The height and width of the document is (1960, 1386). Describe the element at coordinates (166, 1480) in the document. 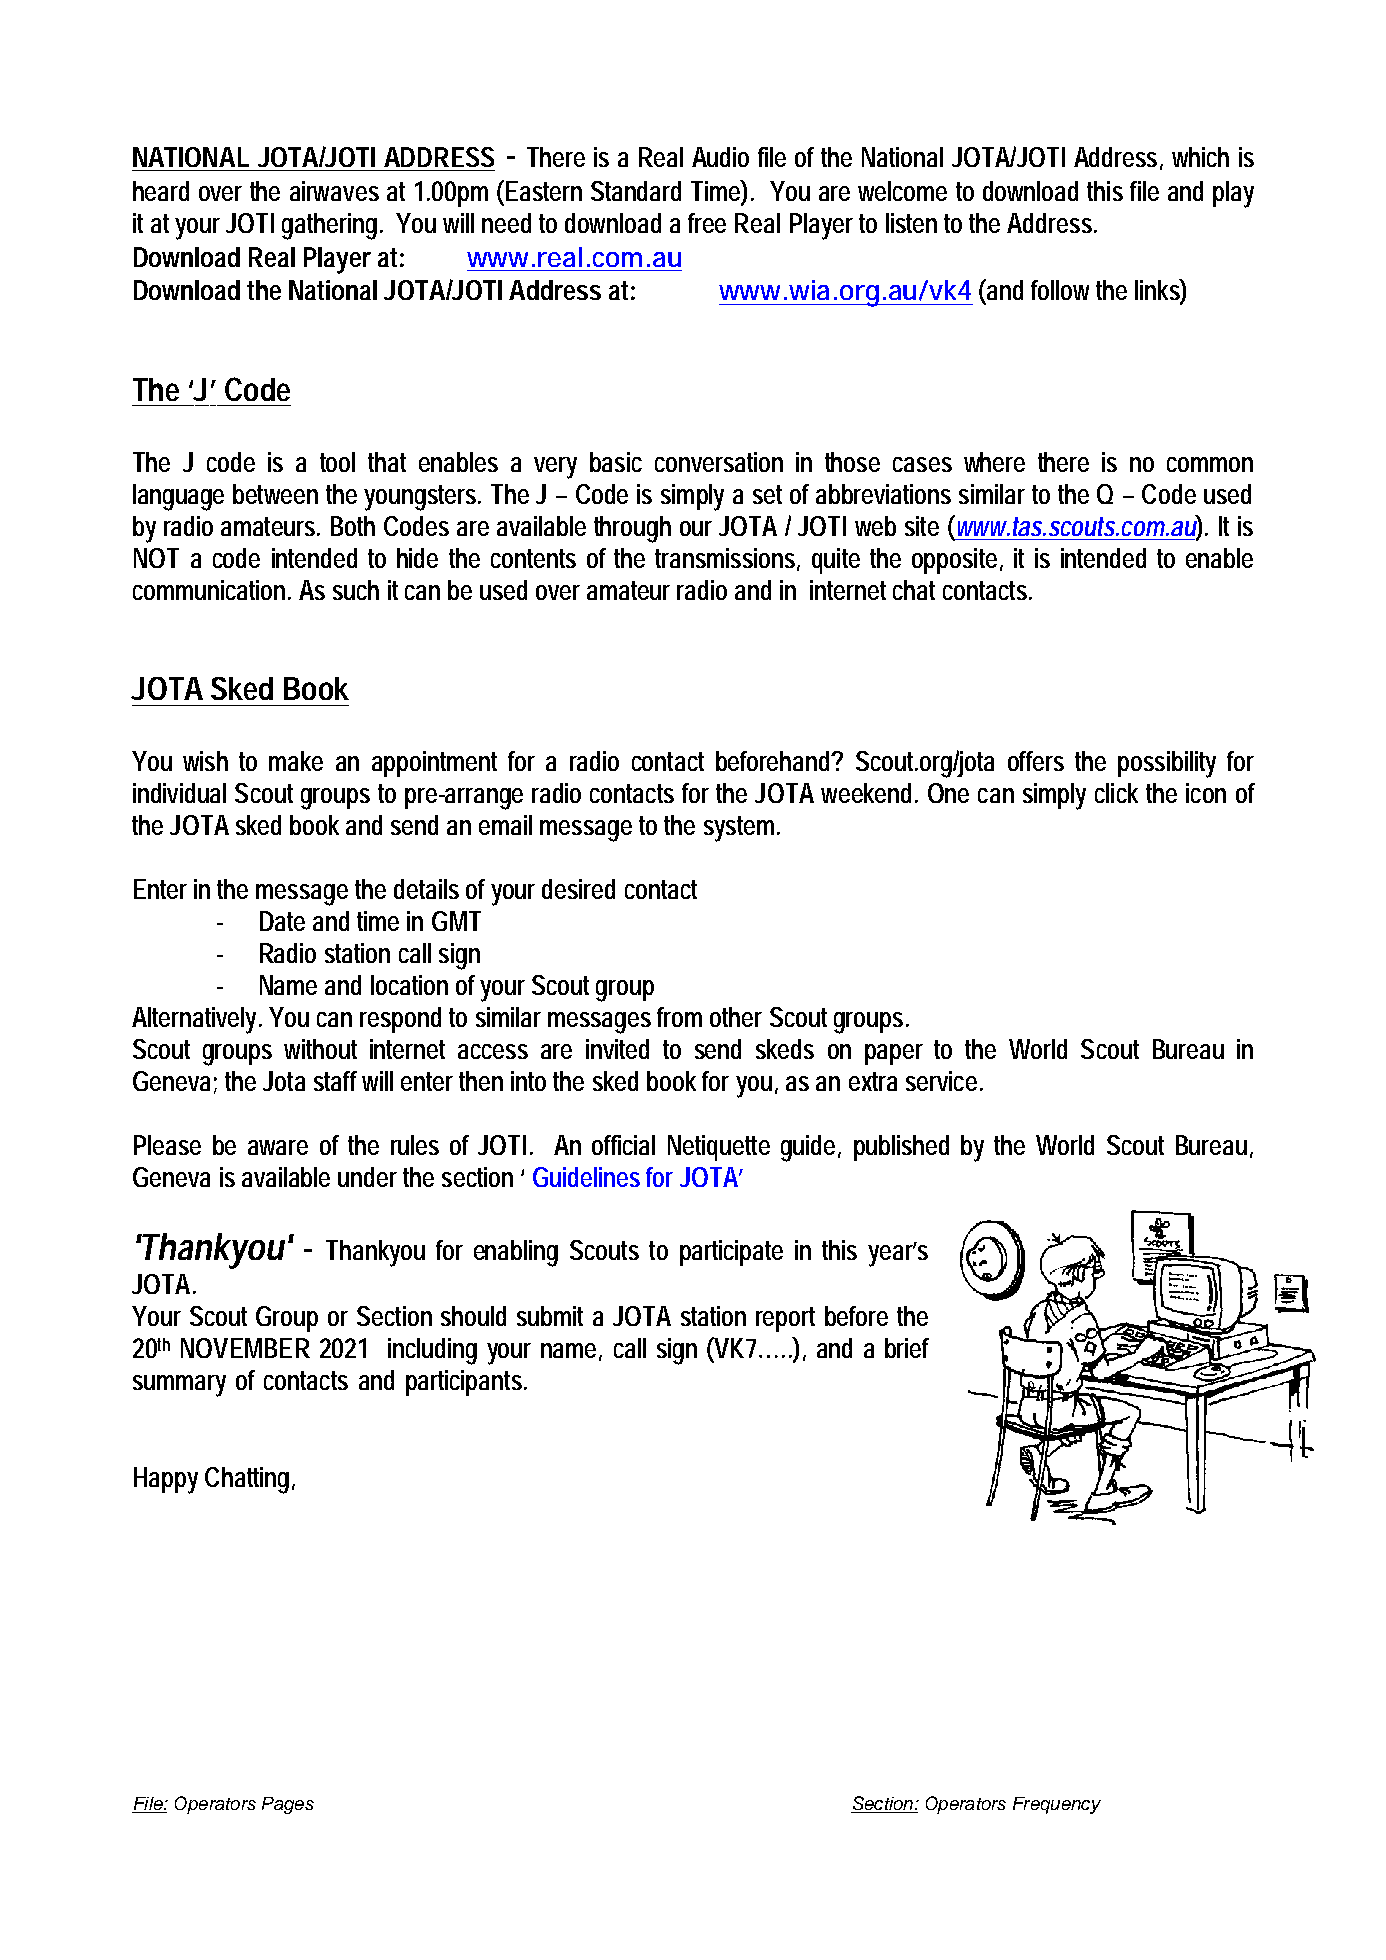

I see `Happy` at that location.
